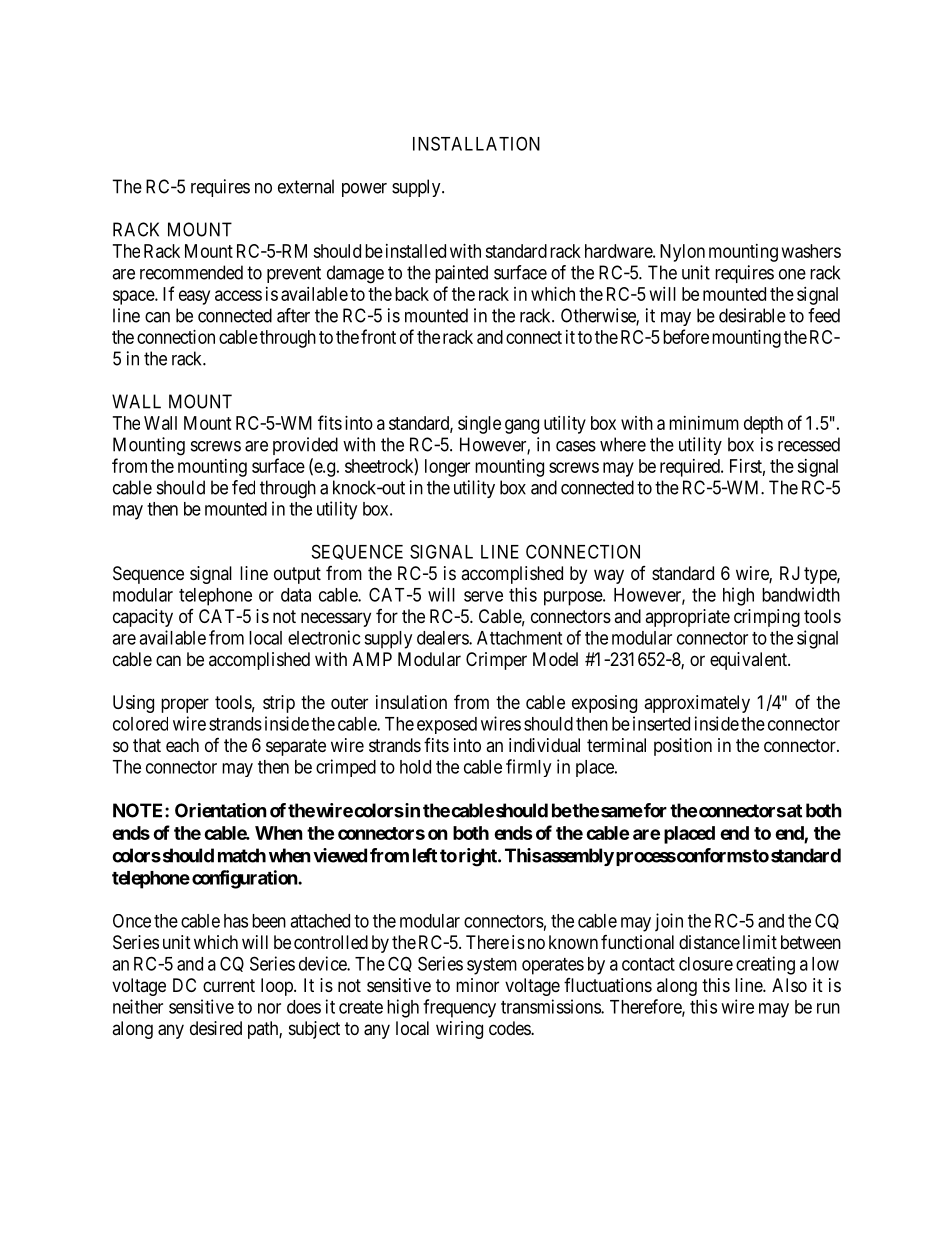 This page has width=952, height=1233. I want to click on data, so click(296, 595).
